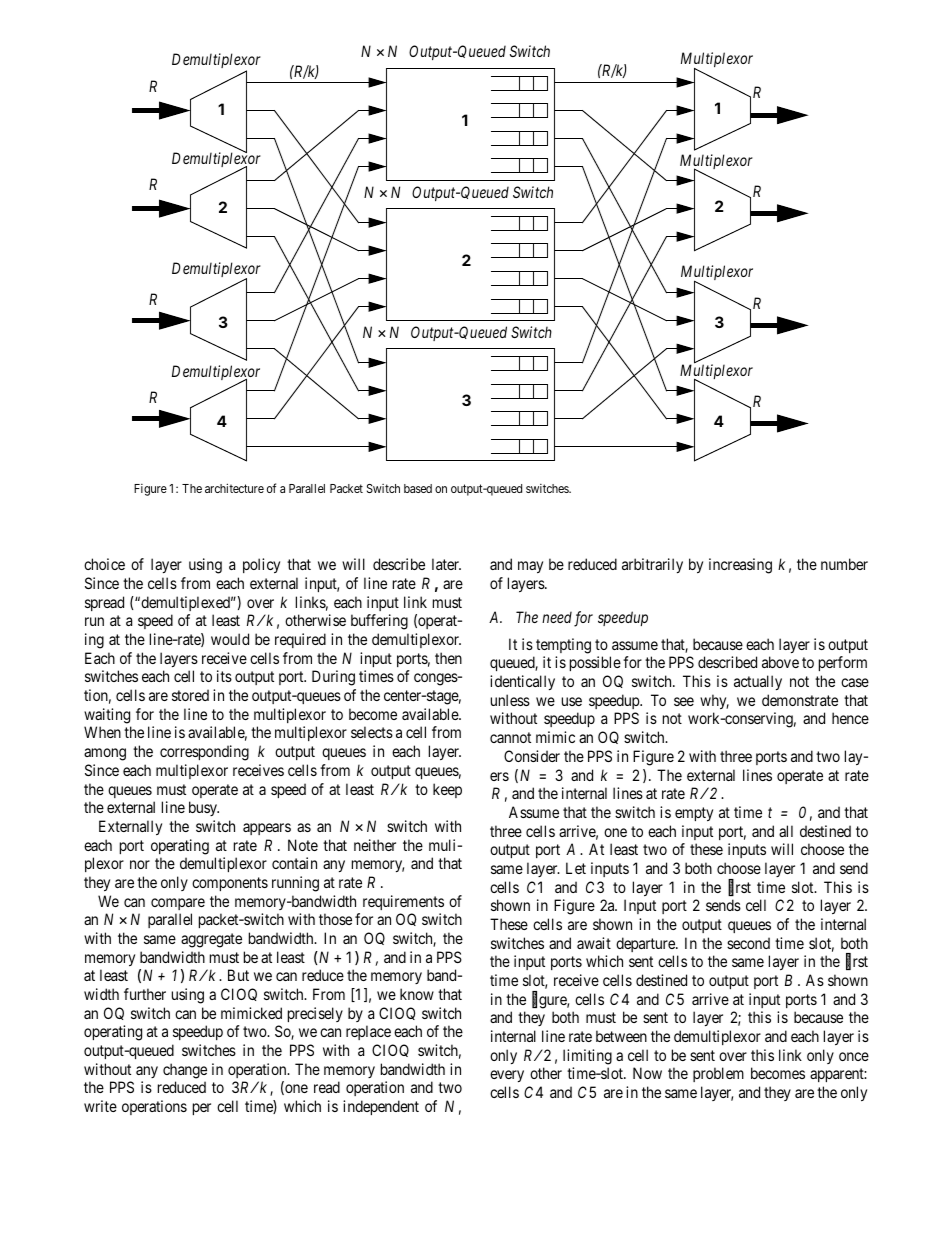 The height and width of the screenshot is (1233, 952). What do you see at coordinates (230, 639) in the screenshot?
I see `would` at bounding box center [230, 639].
